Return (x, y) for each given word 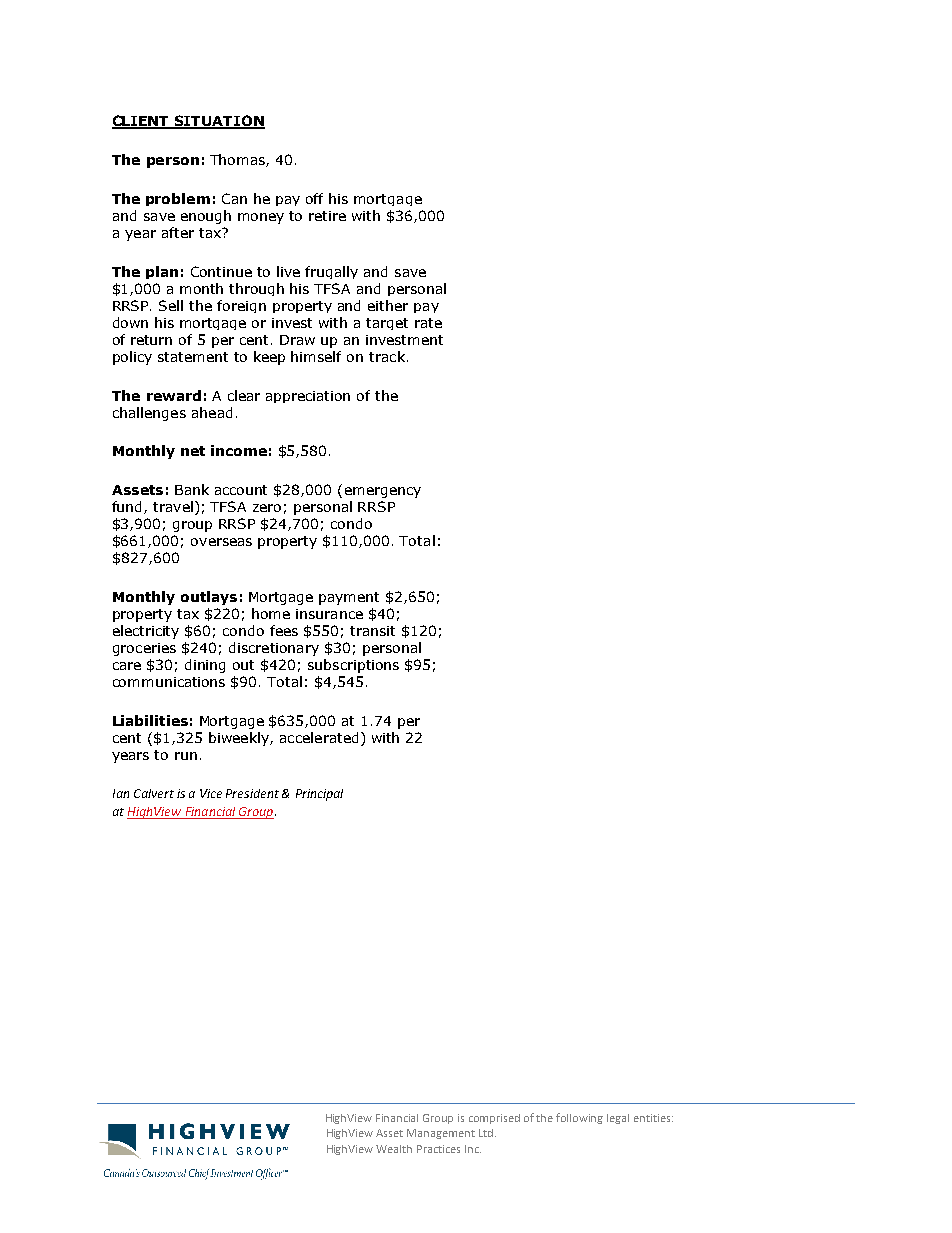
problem (178, 199)
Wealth (394, 1149)
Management (441, 1134)
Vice (211, 793)
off (314, 198)
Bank (192, 489)
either (388, 305)
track (387, 356)
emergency (383, 492)
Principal (319, 795)
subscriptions (353, 666)
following (579, 1118)
